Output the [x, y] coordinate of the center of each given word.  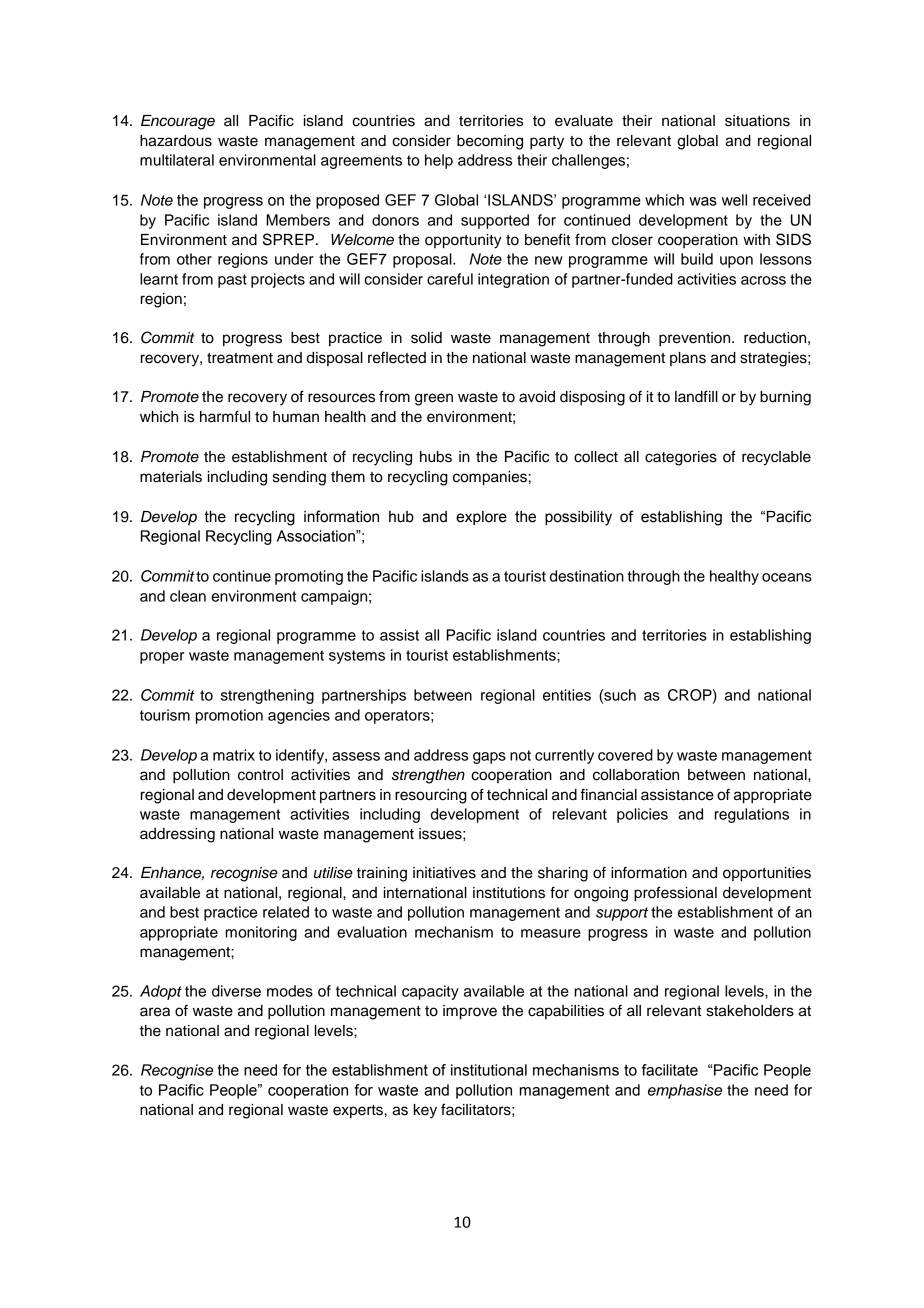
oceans [787, 577]
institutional [489, 1070]
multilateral [177, 160]
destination [587, 576]
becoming [490, 142]
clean [188, 596]
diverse [236, 991]
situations [757, 121]
